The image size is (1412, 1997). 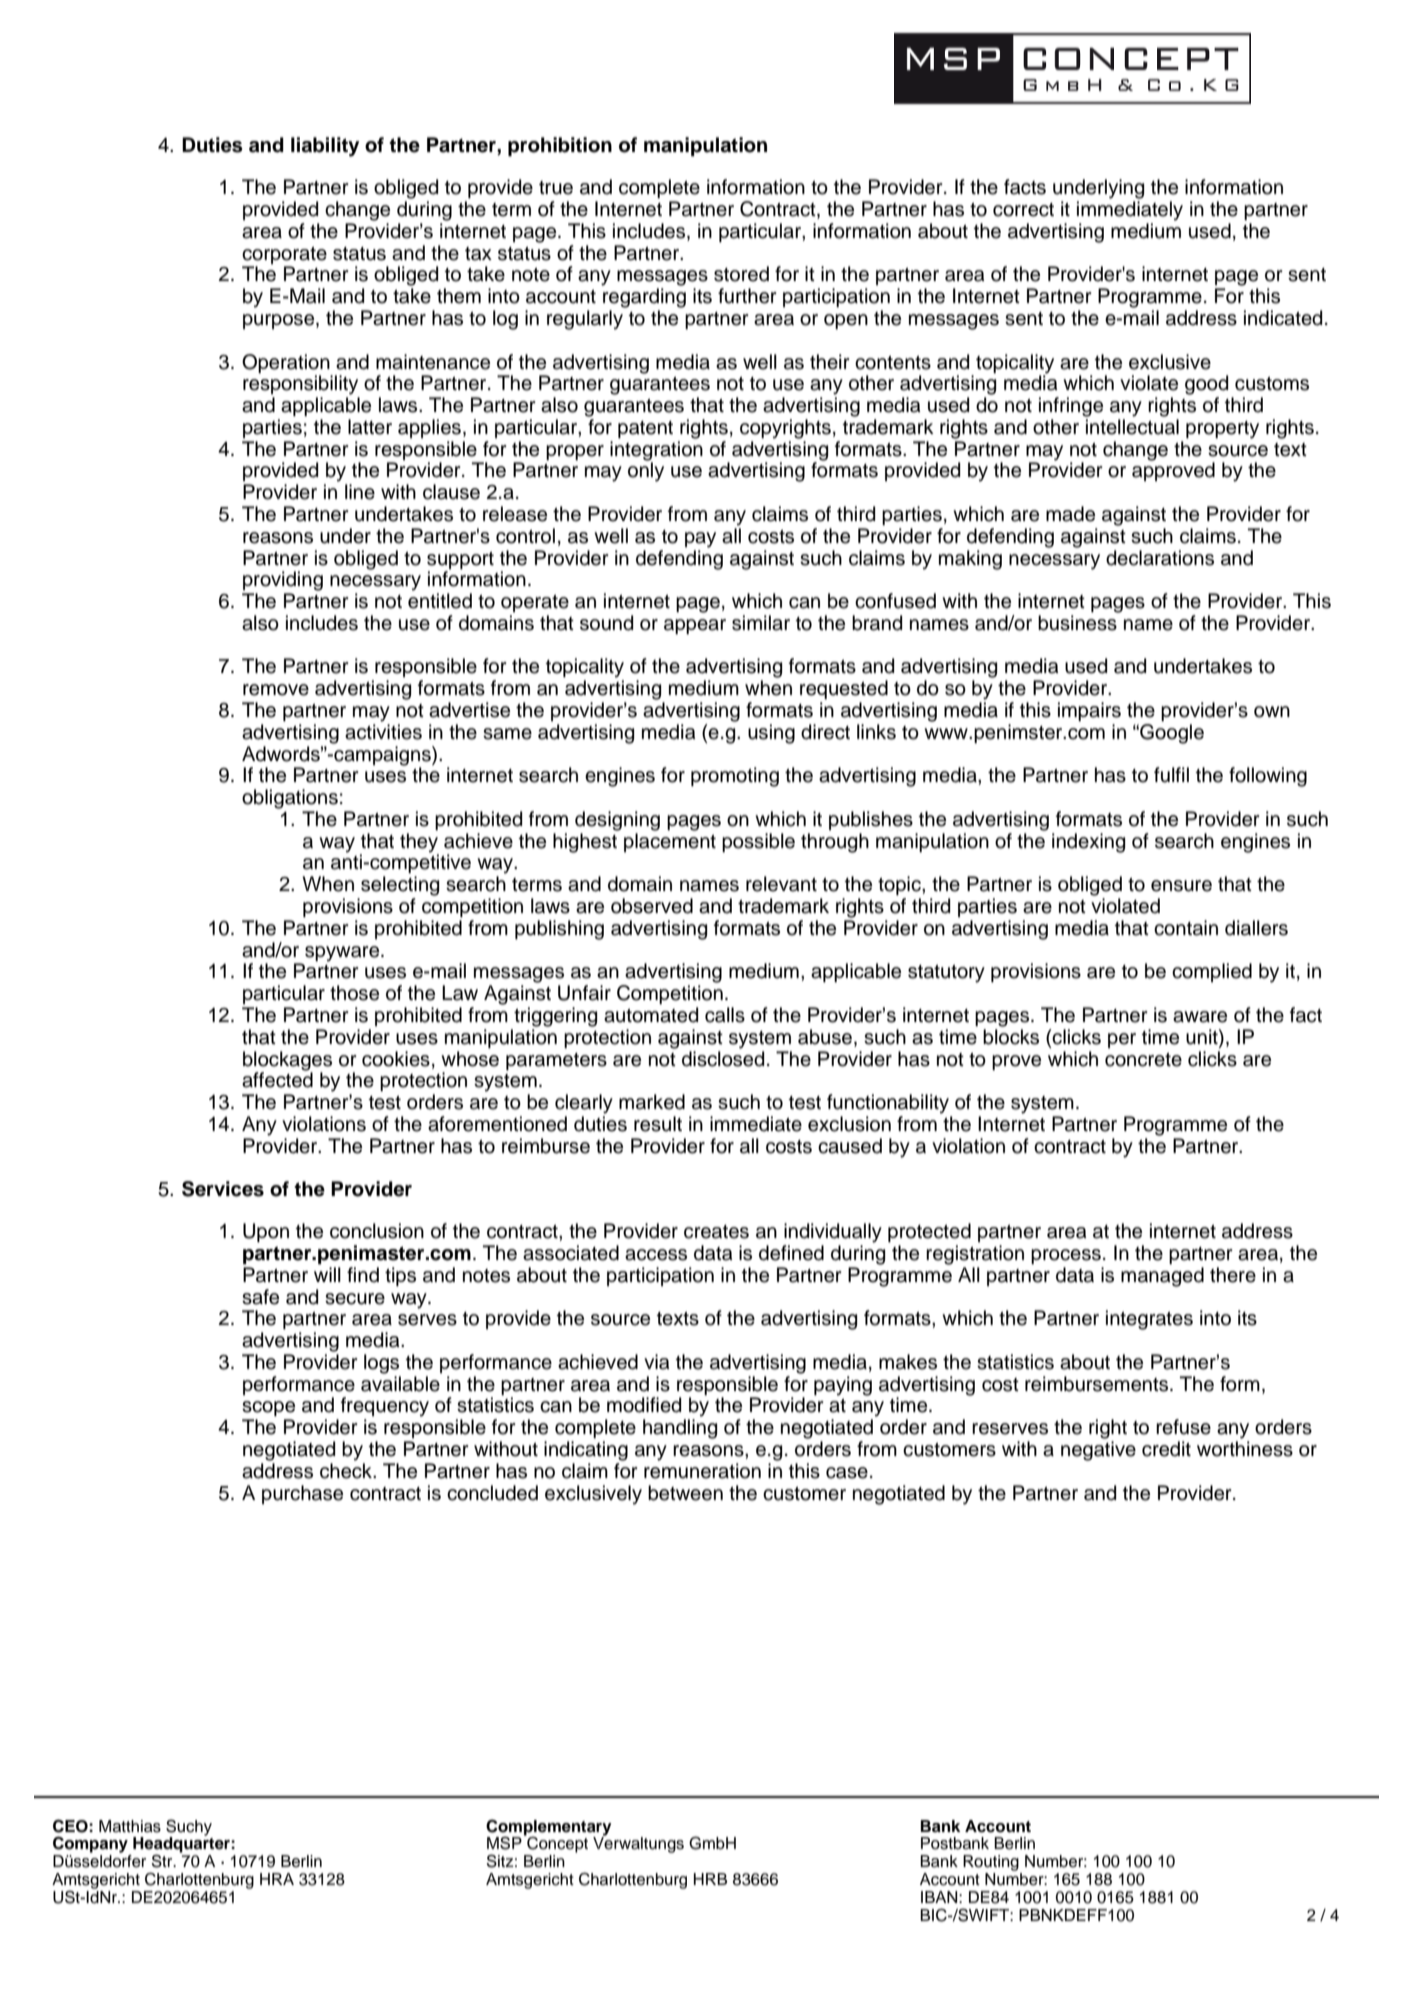 What do you see at coordinates (260, 1297) in the screenshot?
I see `safe` at bounding box center [260, 1297].
